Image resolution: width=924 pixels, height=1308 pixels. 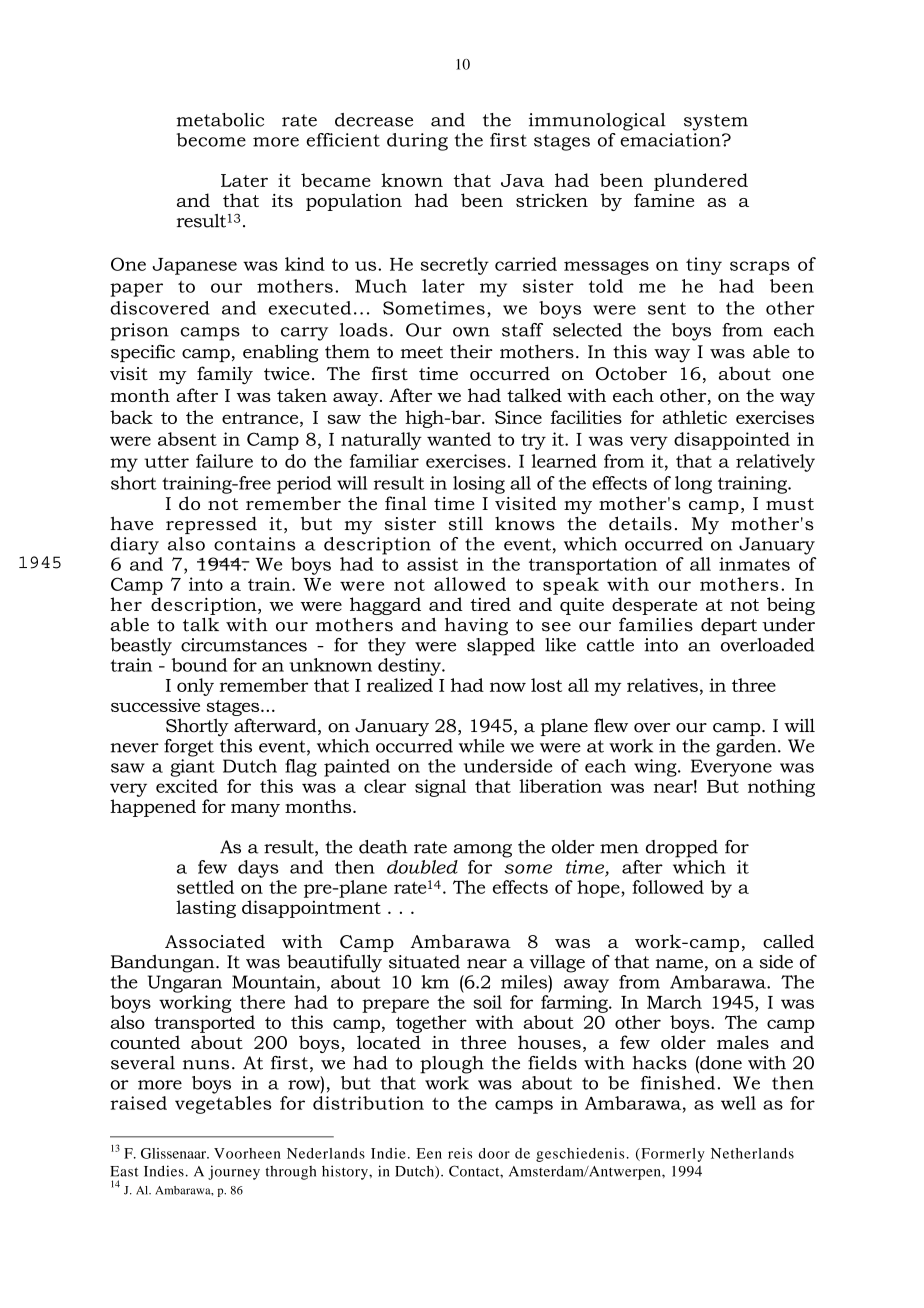 What do you see at coordinates (729, 626) in the screenshot?
I see `depart` at bounding box center [729, 626].
